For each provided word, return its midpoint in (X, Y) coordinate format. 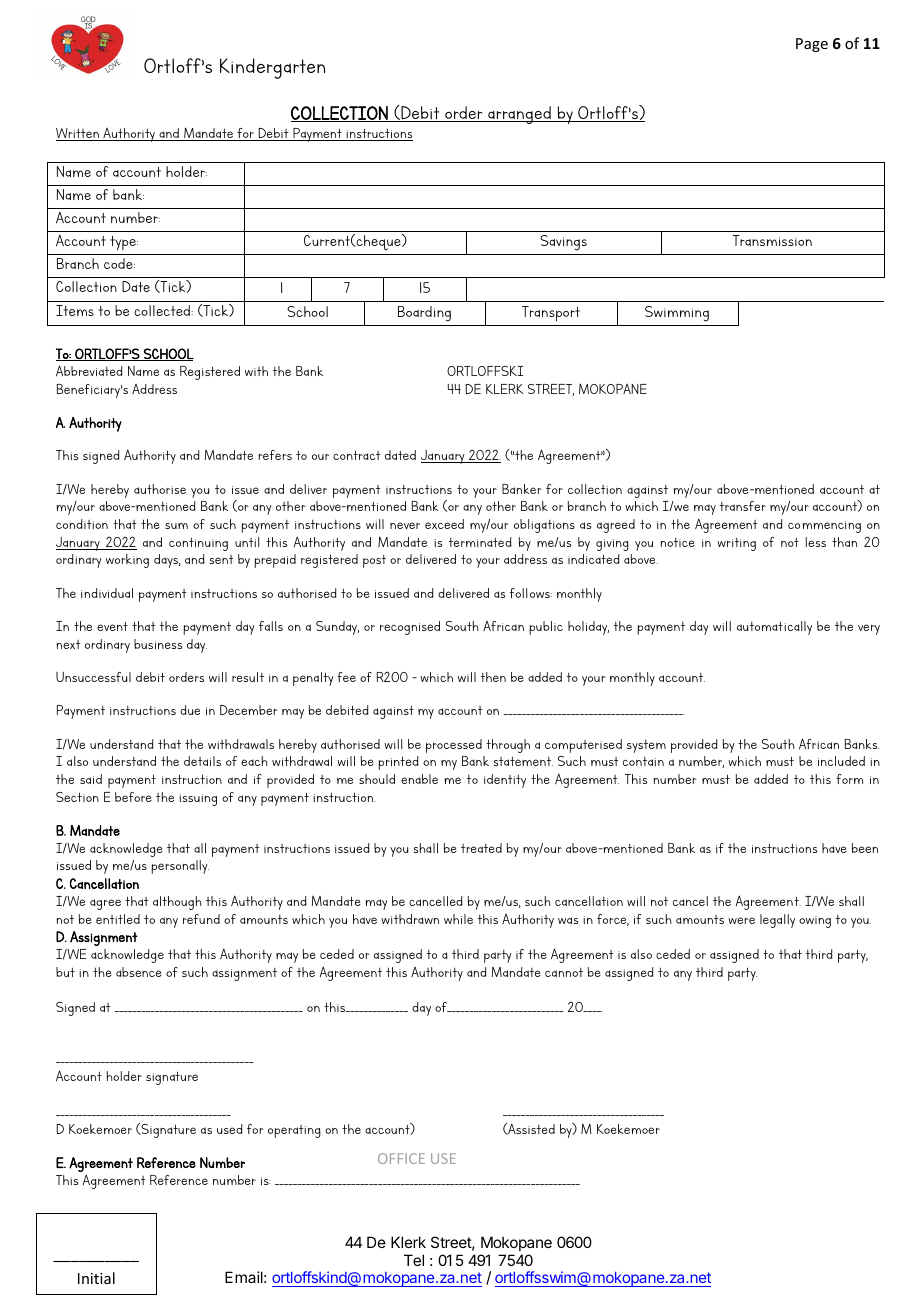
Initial (96, 1278)
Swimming (677, 314)
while (458, 919)
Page (812, 45)
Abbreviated (89, 370)
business (158, 644)
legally (777, 921)
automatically (774, 628)
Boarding (424, 314)
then (493, 677)
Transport (551, 313)
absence (139, 972)
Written (78, 134)
